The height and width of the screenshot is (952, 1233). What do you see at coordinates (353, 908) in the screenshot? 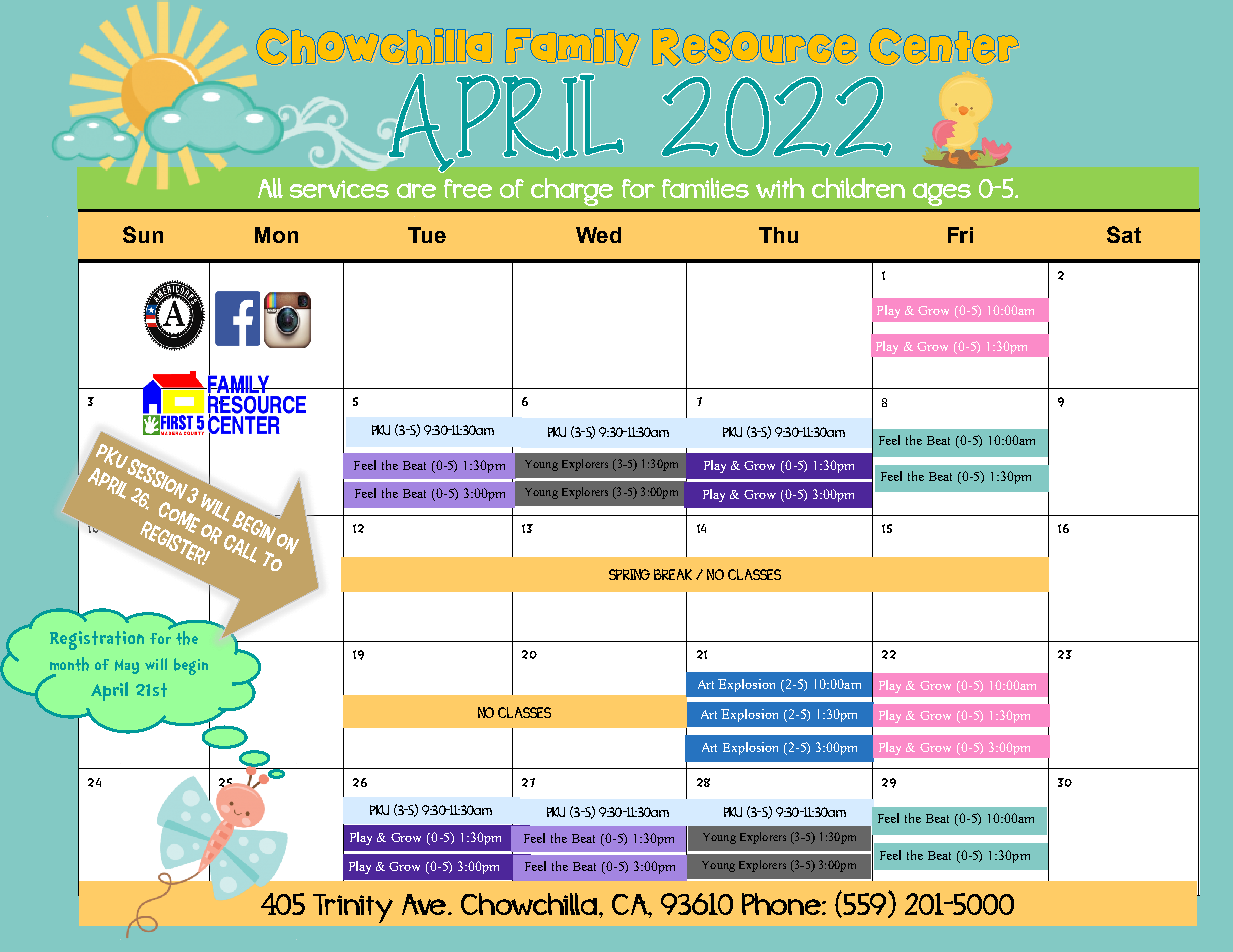
I see `Trinity` at bounding box center [353, 908].
